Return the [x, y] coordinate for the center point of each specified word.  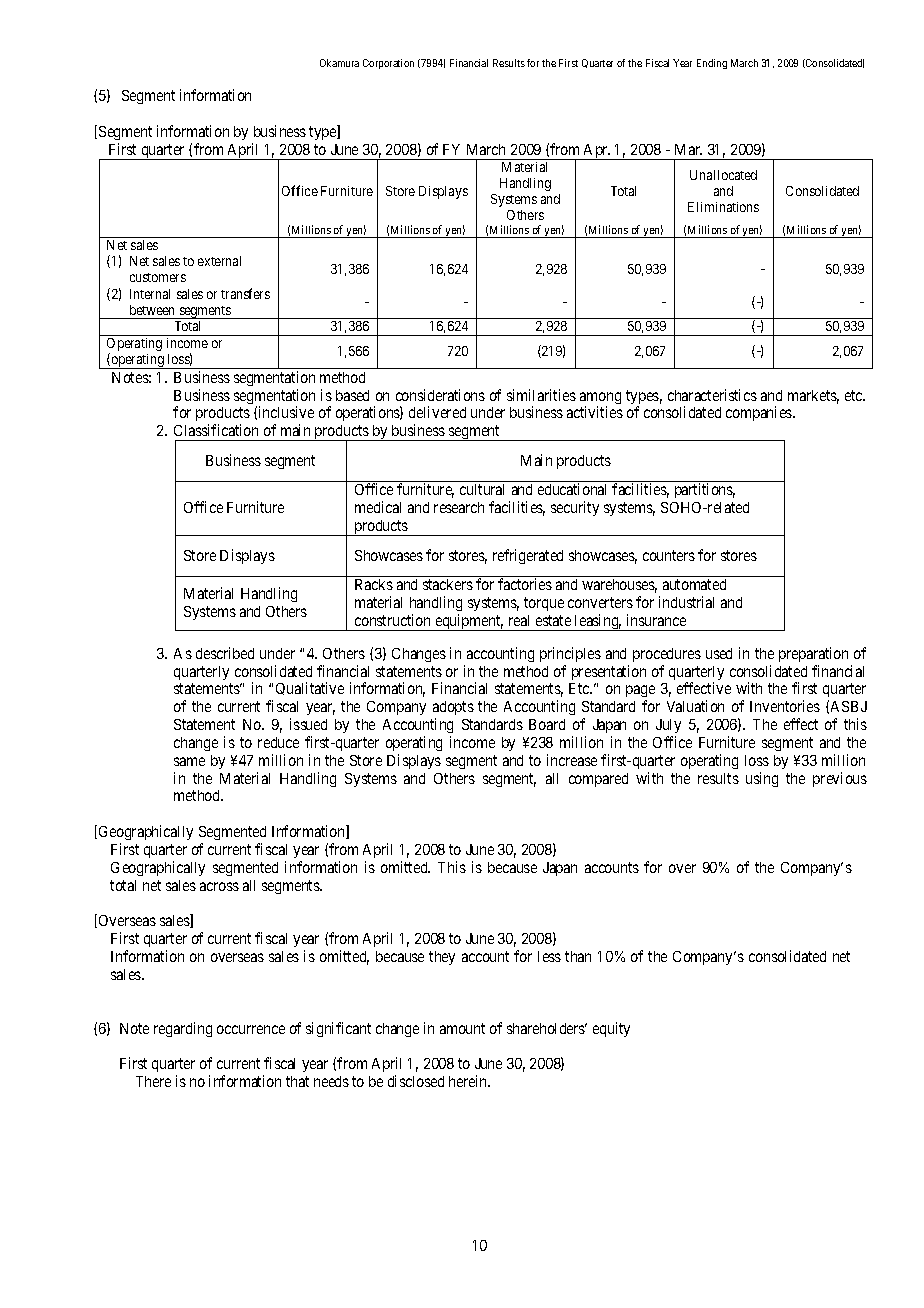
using [762, 779]
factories [525, 584]
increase [572, 760]
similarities [541, 395]
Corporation [388, 64]
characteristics [712, 395]
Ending [712, 64]
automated [694, 584]
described [225, 653]
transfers [245, 293]
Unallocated [723, 175]
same [189, 761]
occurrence [251, 1029]
